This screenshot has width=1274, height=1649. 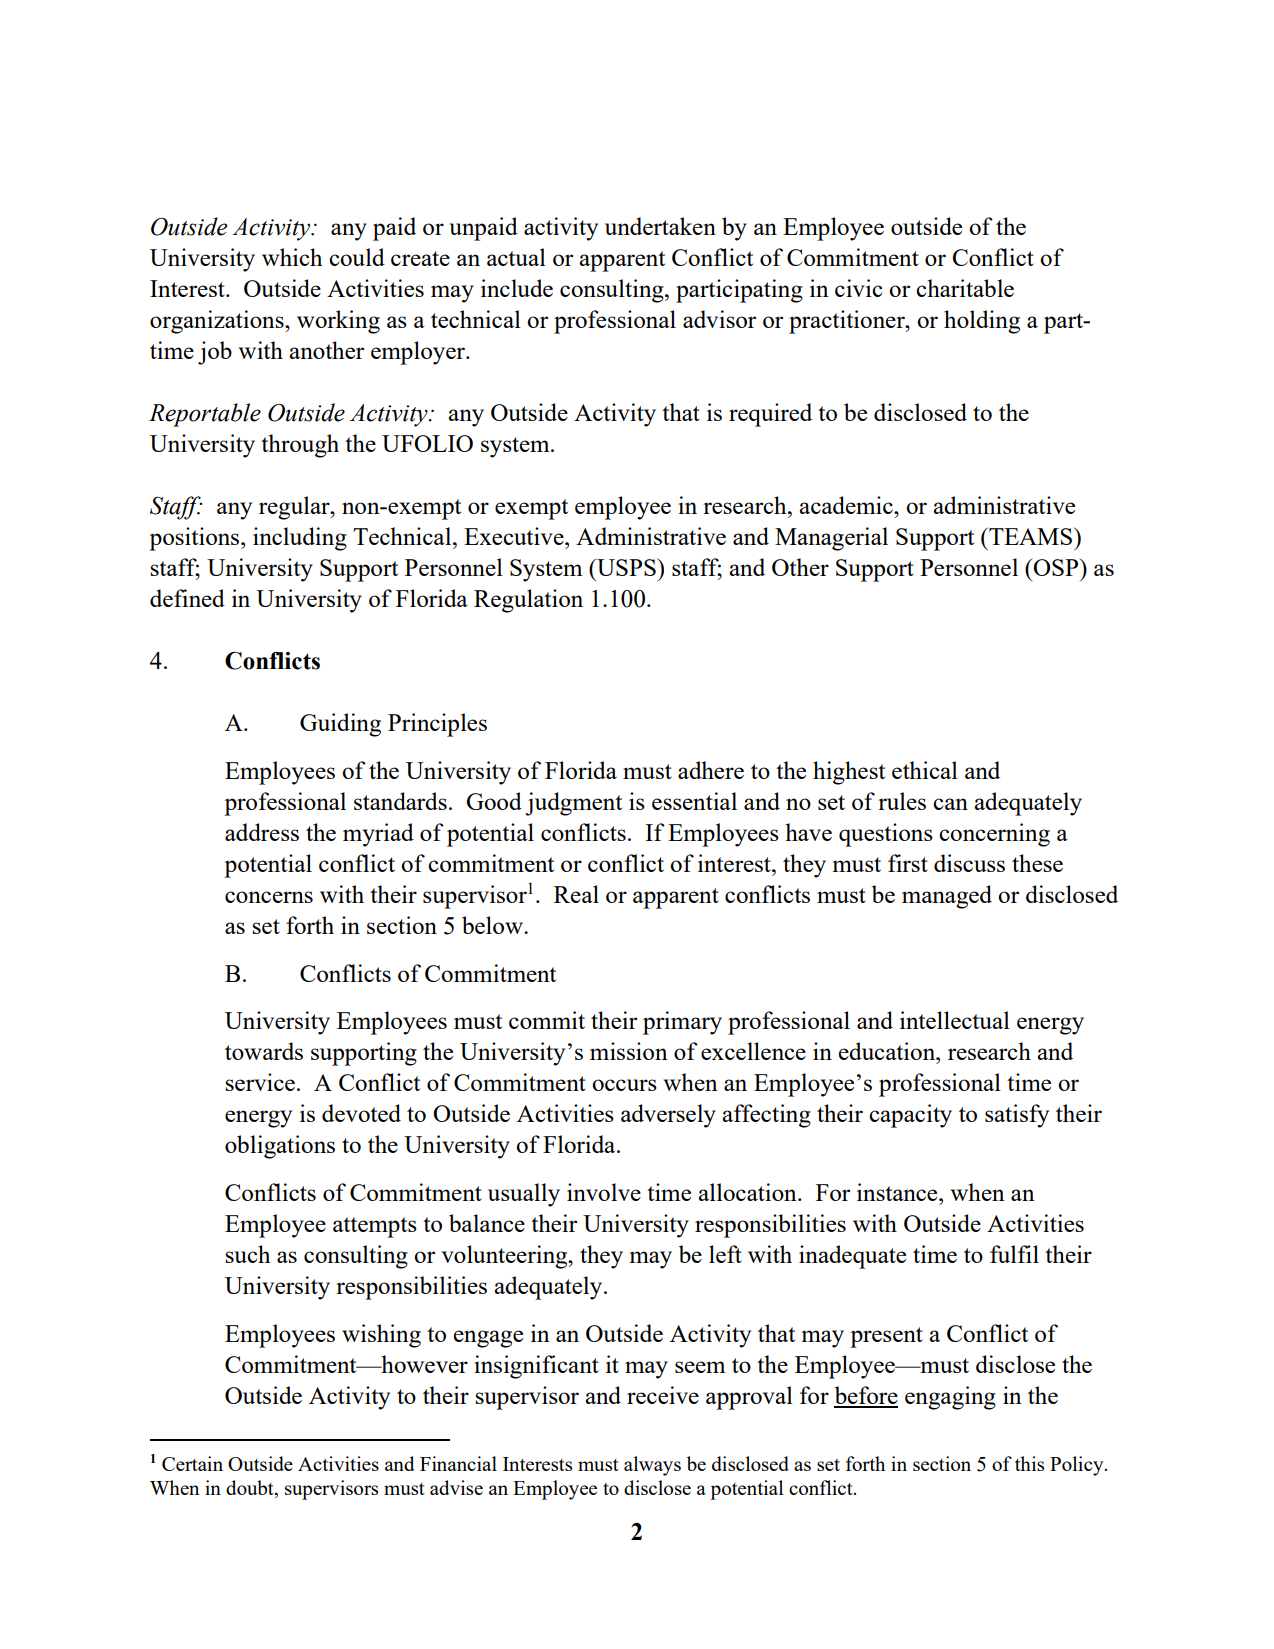 What do you see at coordinates (660, 226) in the screenshot?
I see `undertaken` at bounding box center [660, 226].
